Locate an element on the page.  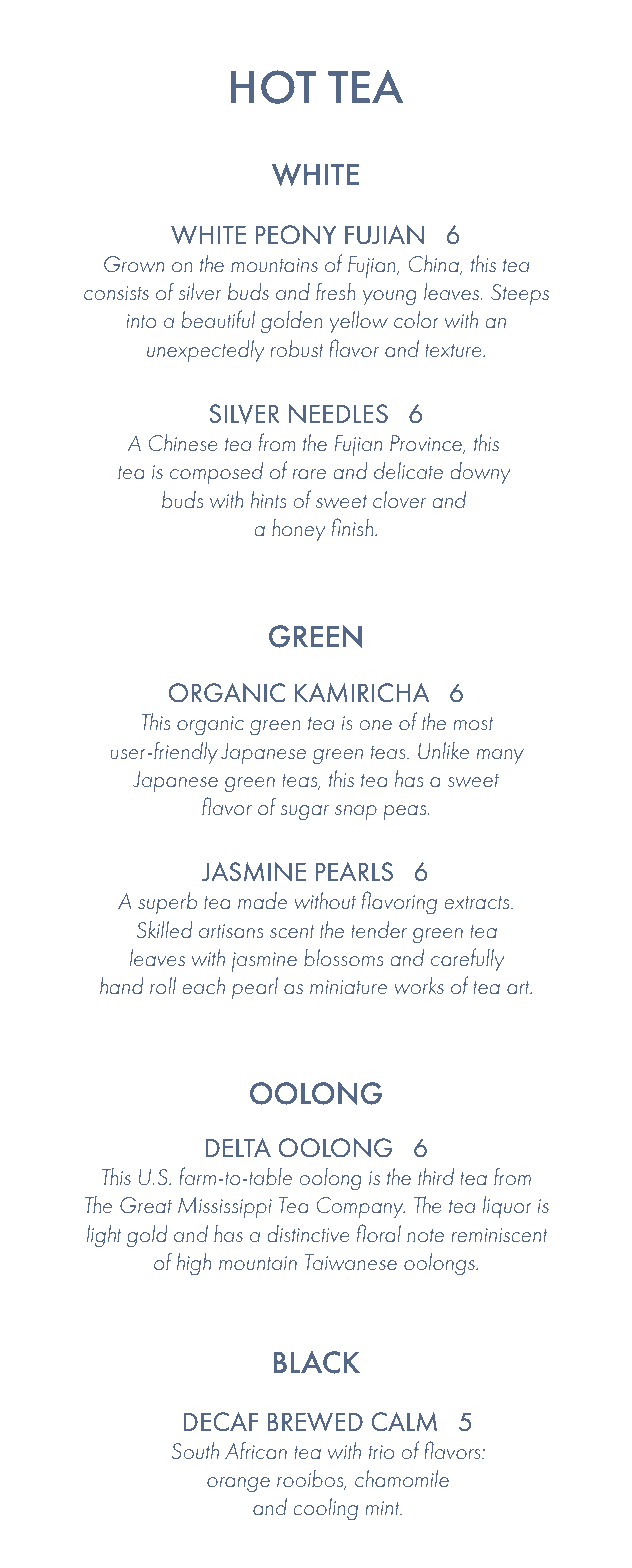
third is located at coordinates (436, 1176).
